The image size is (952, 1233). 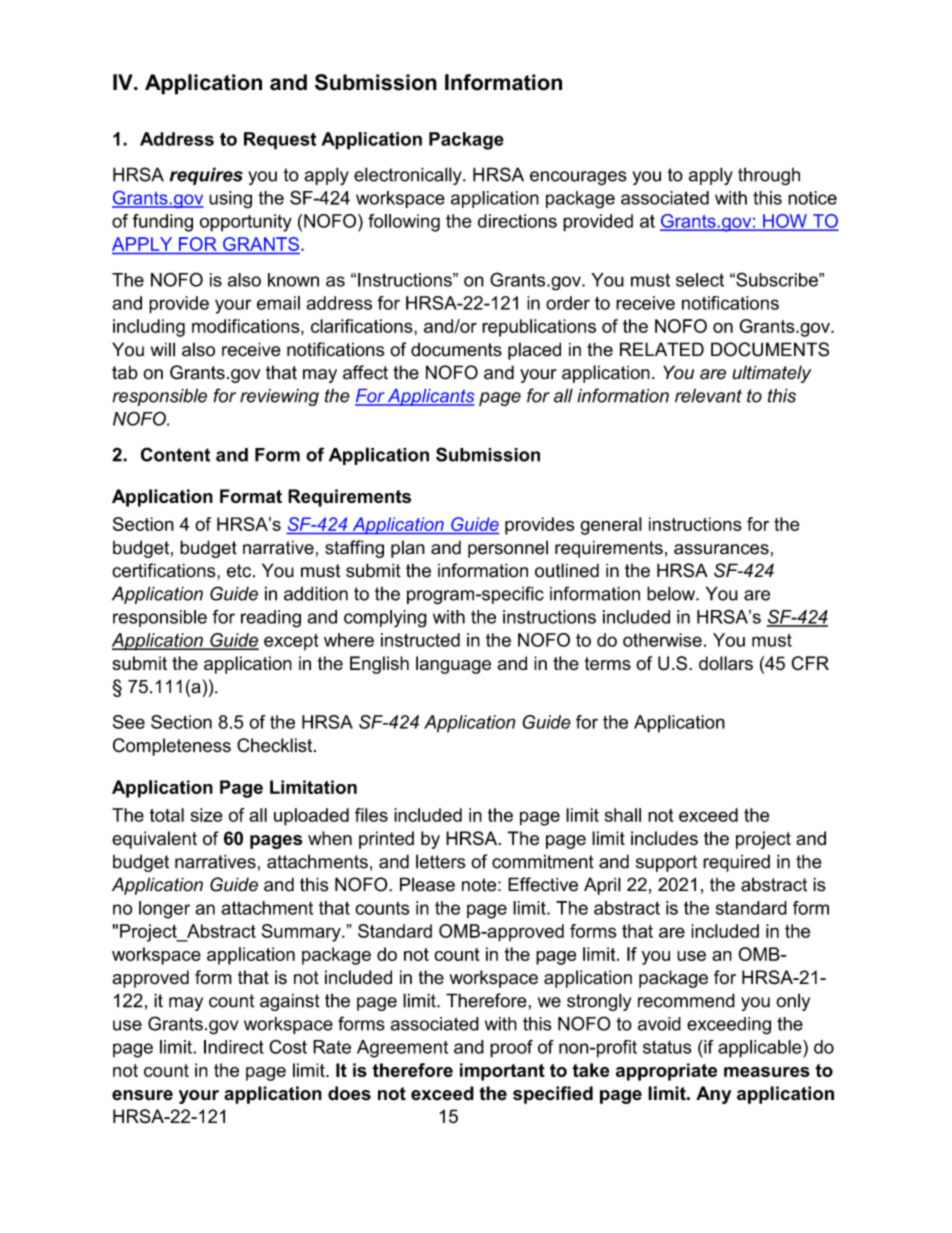 I want to click on Applicants, so click(x=430, y=397).
